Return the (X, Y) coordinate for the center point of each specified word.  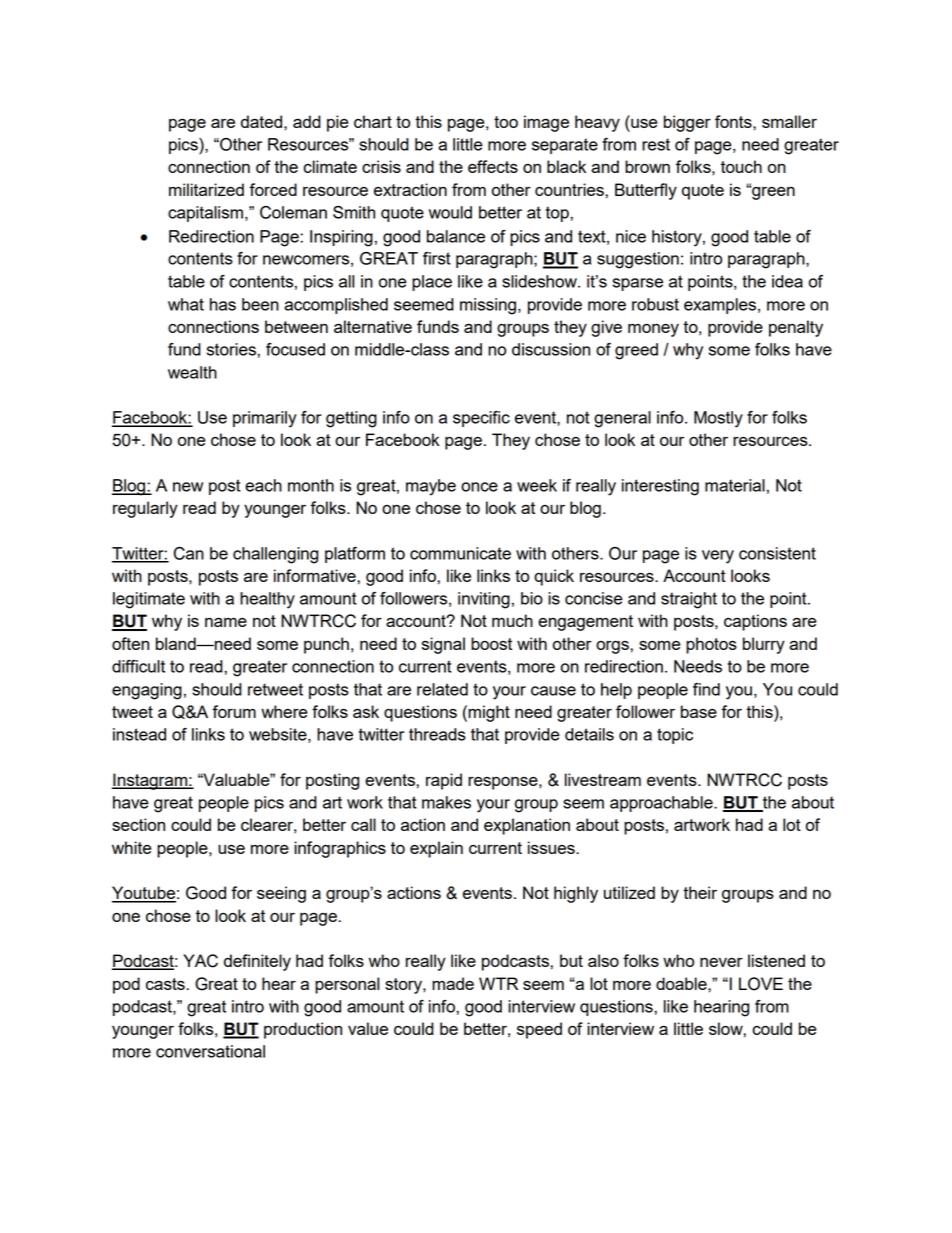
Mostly (718, 419)
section (138, 824)
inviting (484, 600)
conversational (210, 1051)
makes (446, 802)
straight (689, 600)
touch (741, 166)
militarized (206, 189)
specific (481, 419)
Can (189, 553)
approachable (662, 804)
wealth (192, 372)
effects (493, 166)
